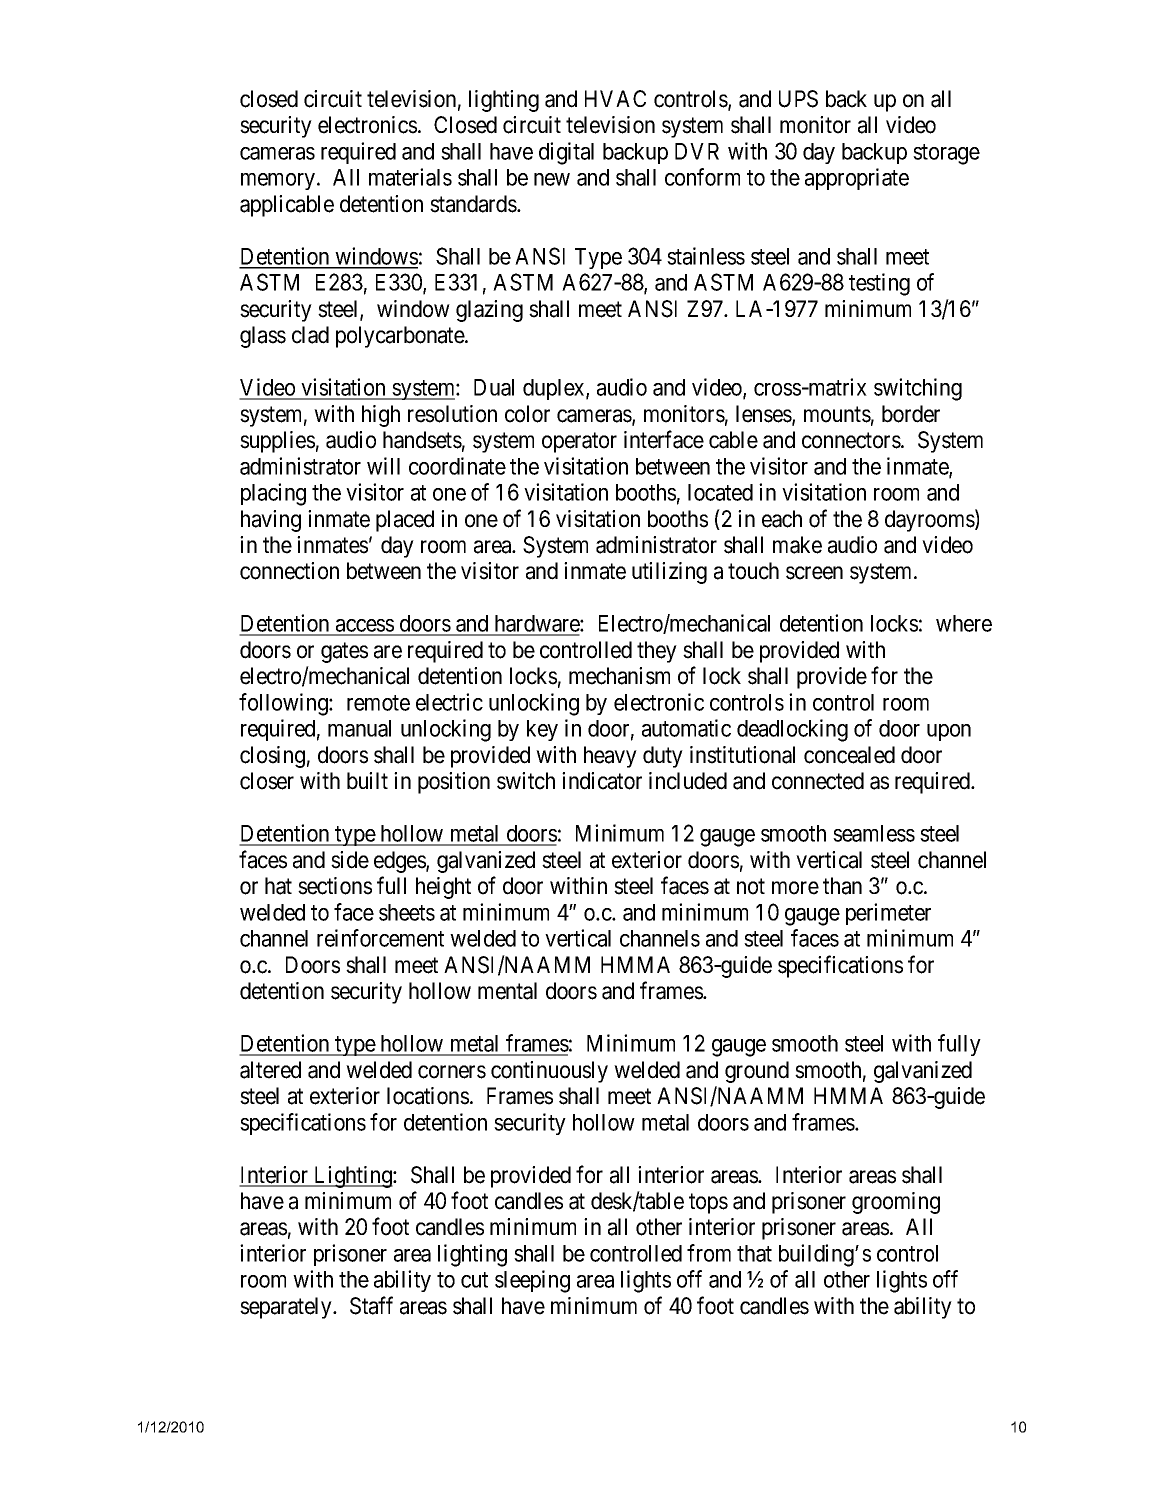  Describe the element at coordinates (888, 914) in the screenshot. I see `perimeter` at that location.
